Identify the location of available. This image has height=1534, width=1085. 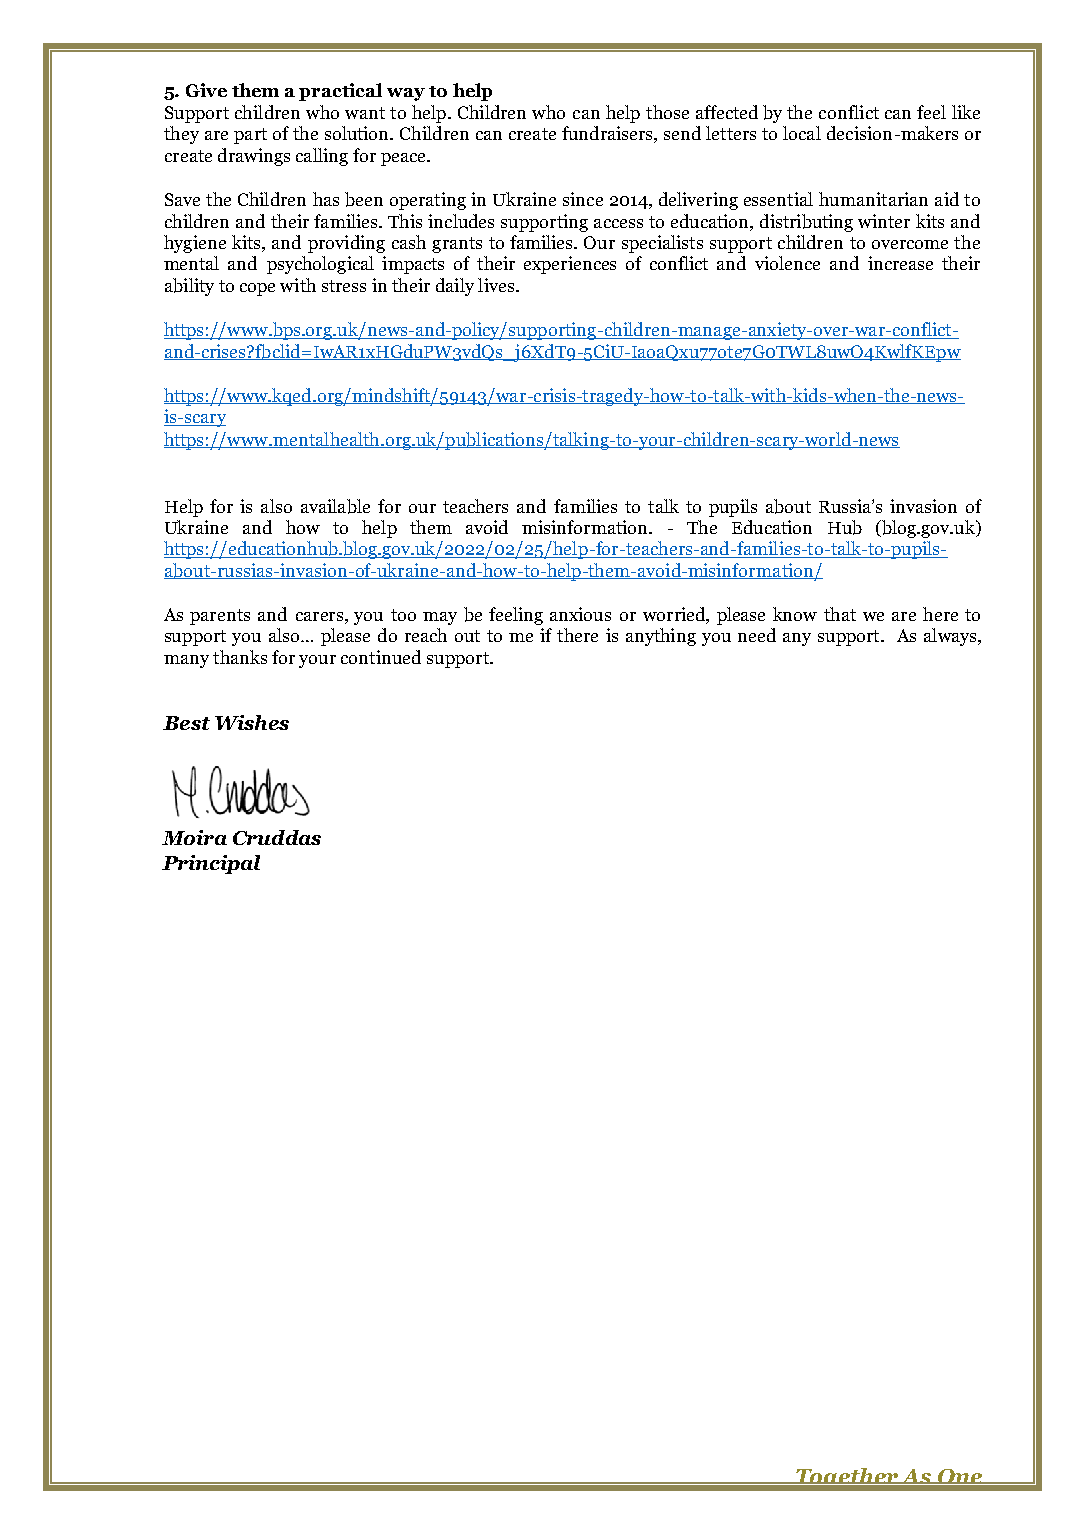
(335, 506).
